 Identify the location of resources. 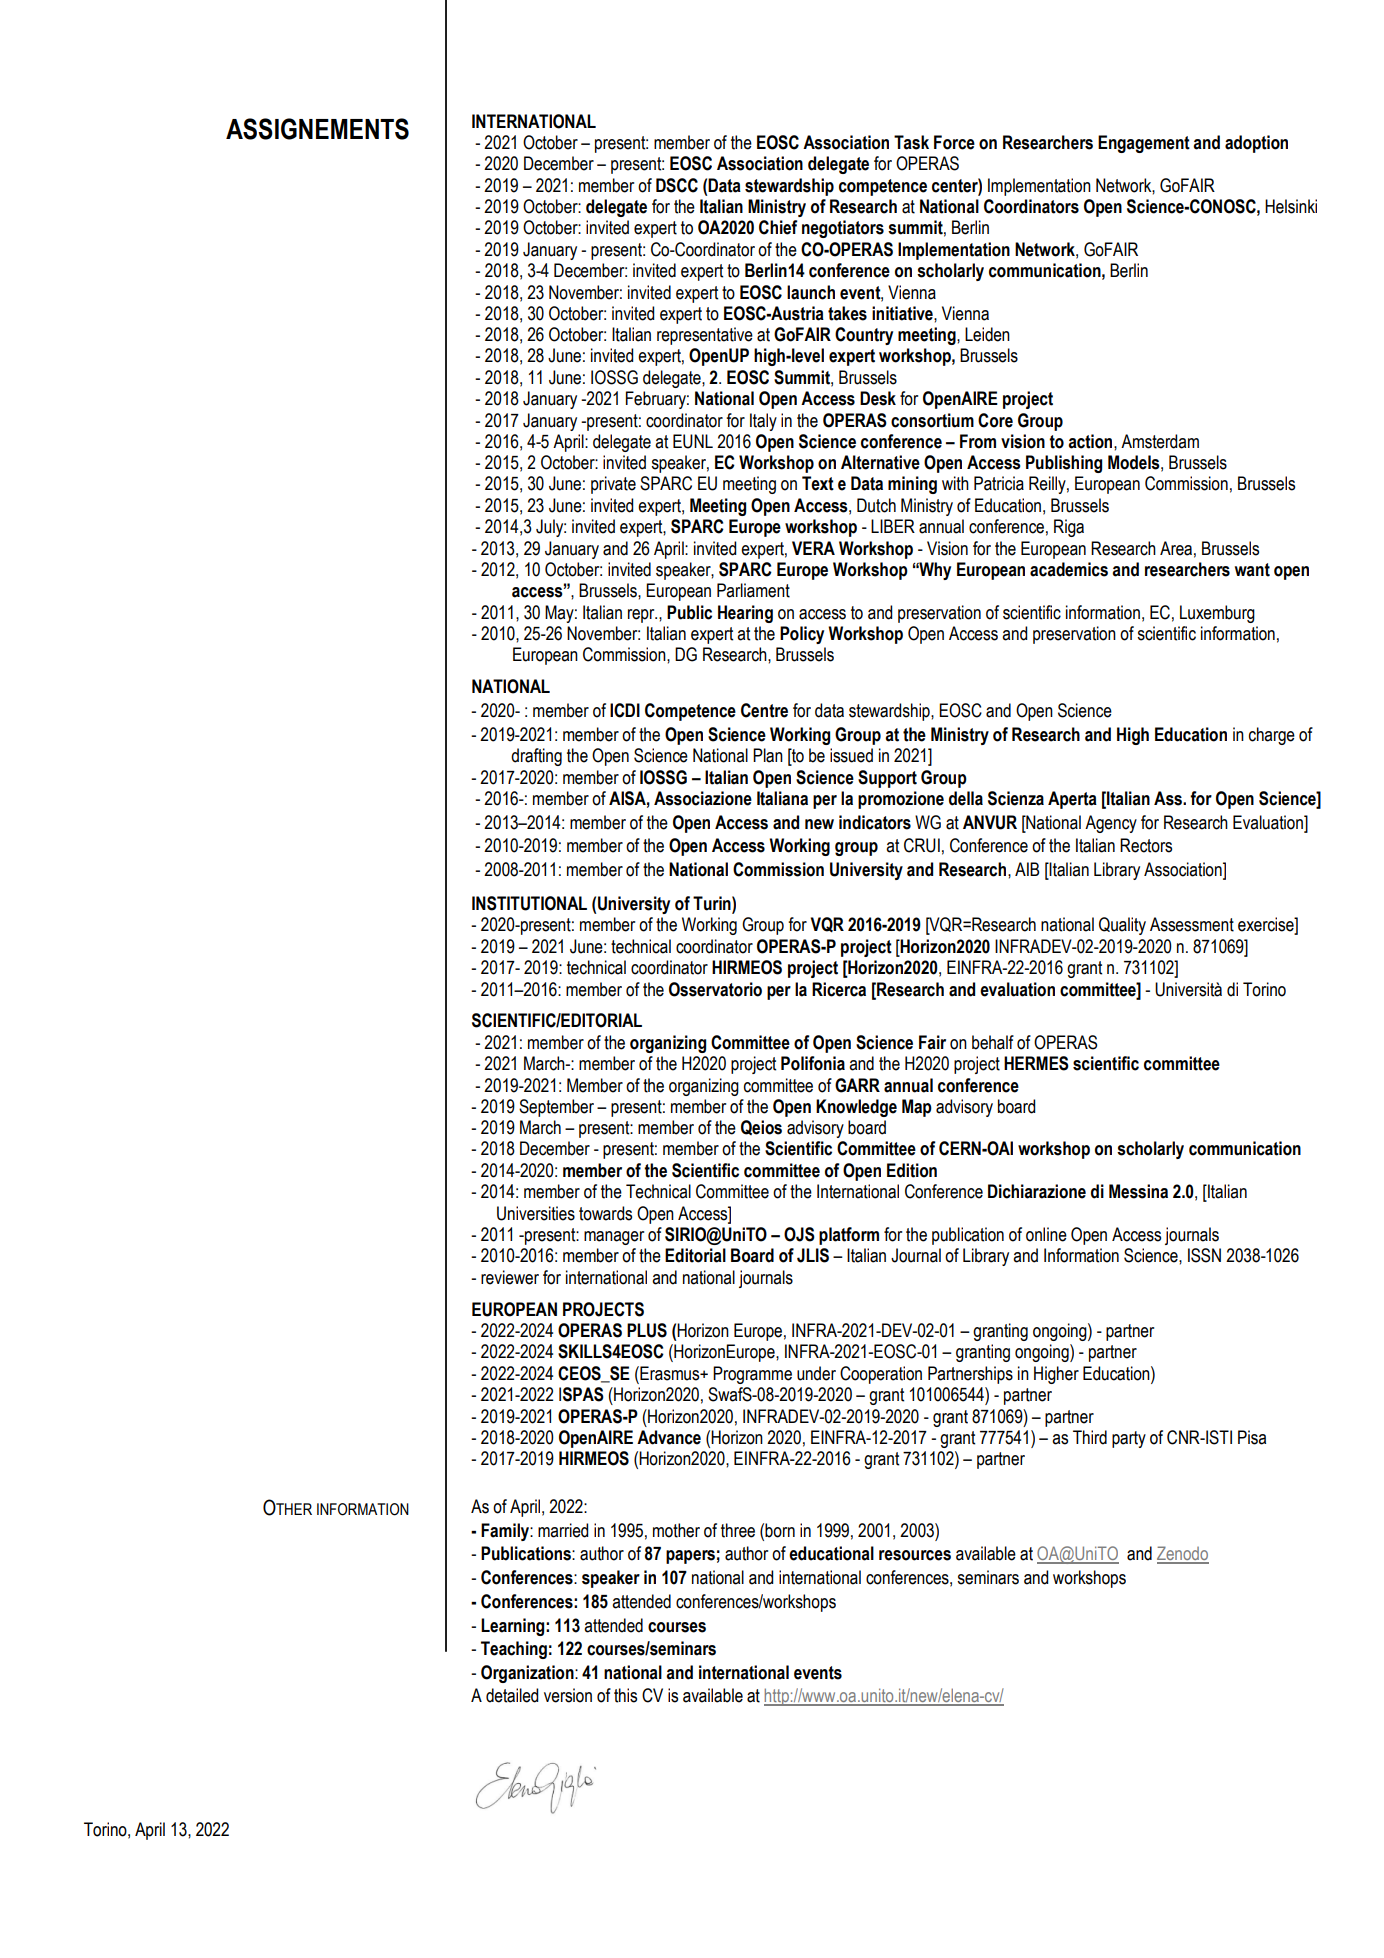
(915, 1555).
